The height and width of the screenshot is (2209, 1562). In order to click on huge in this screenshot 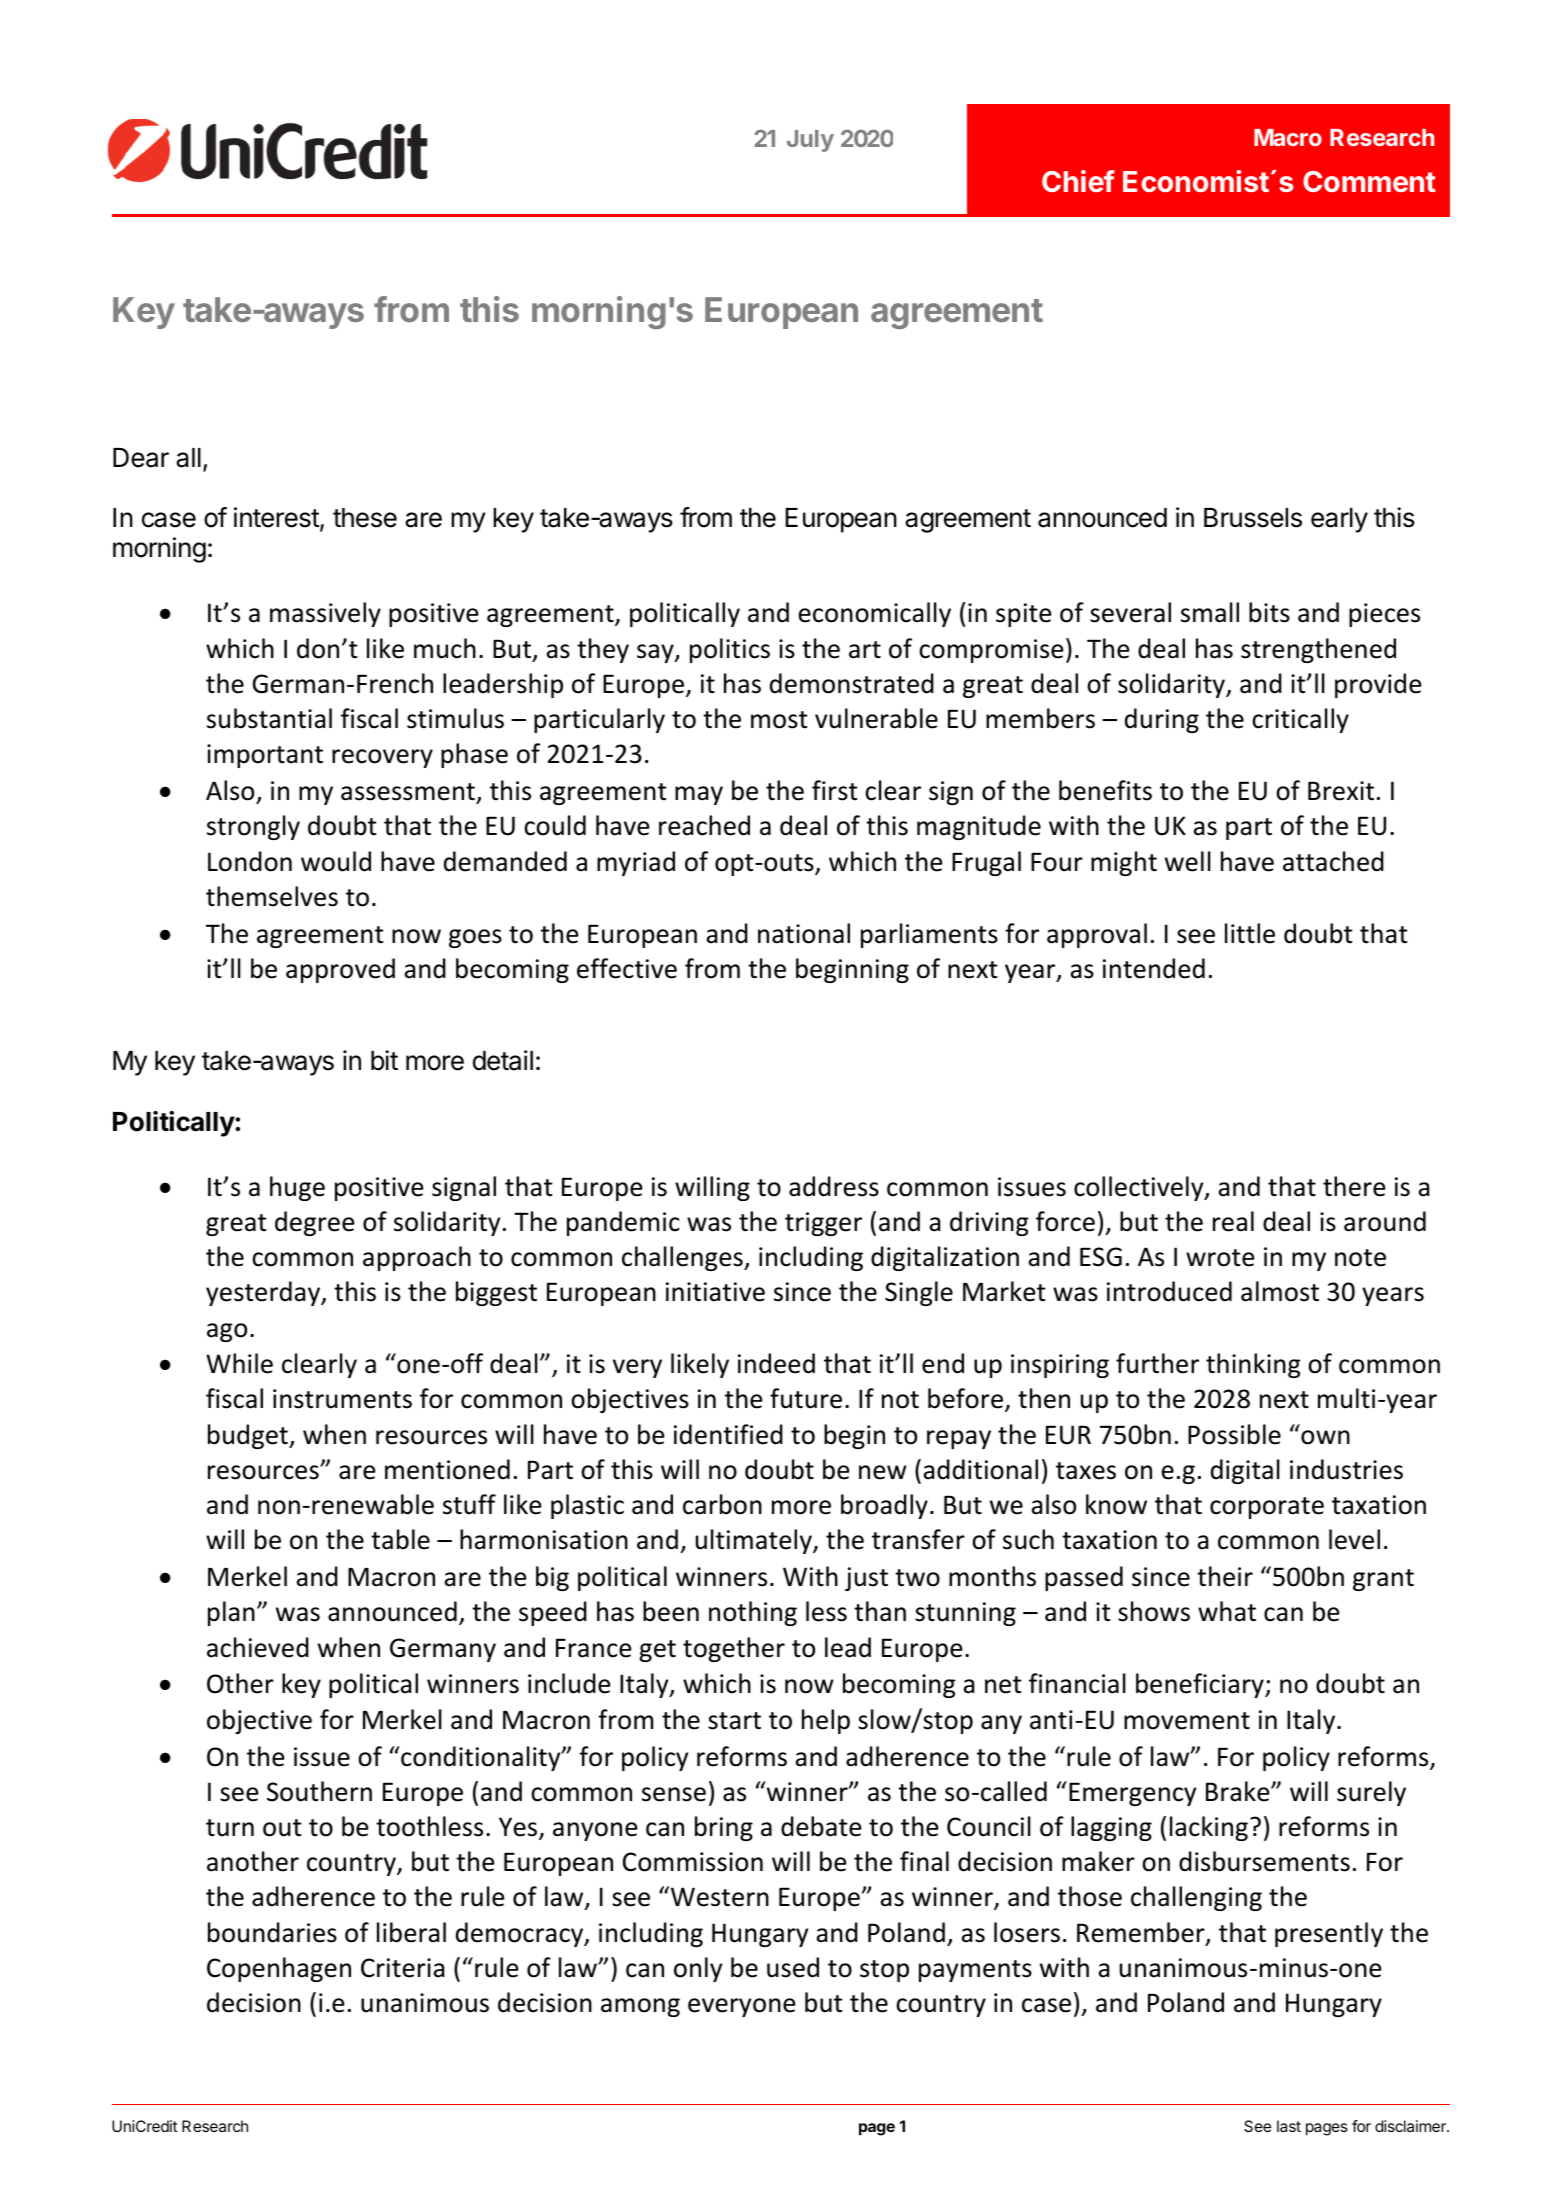, I will do `click(297, 1188)`.
